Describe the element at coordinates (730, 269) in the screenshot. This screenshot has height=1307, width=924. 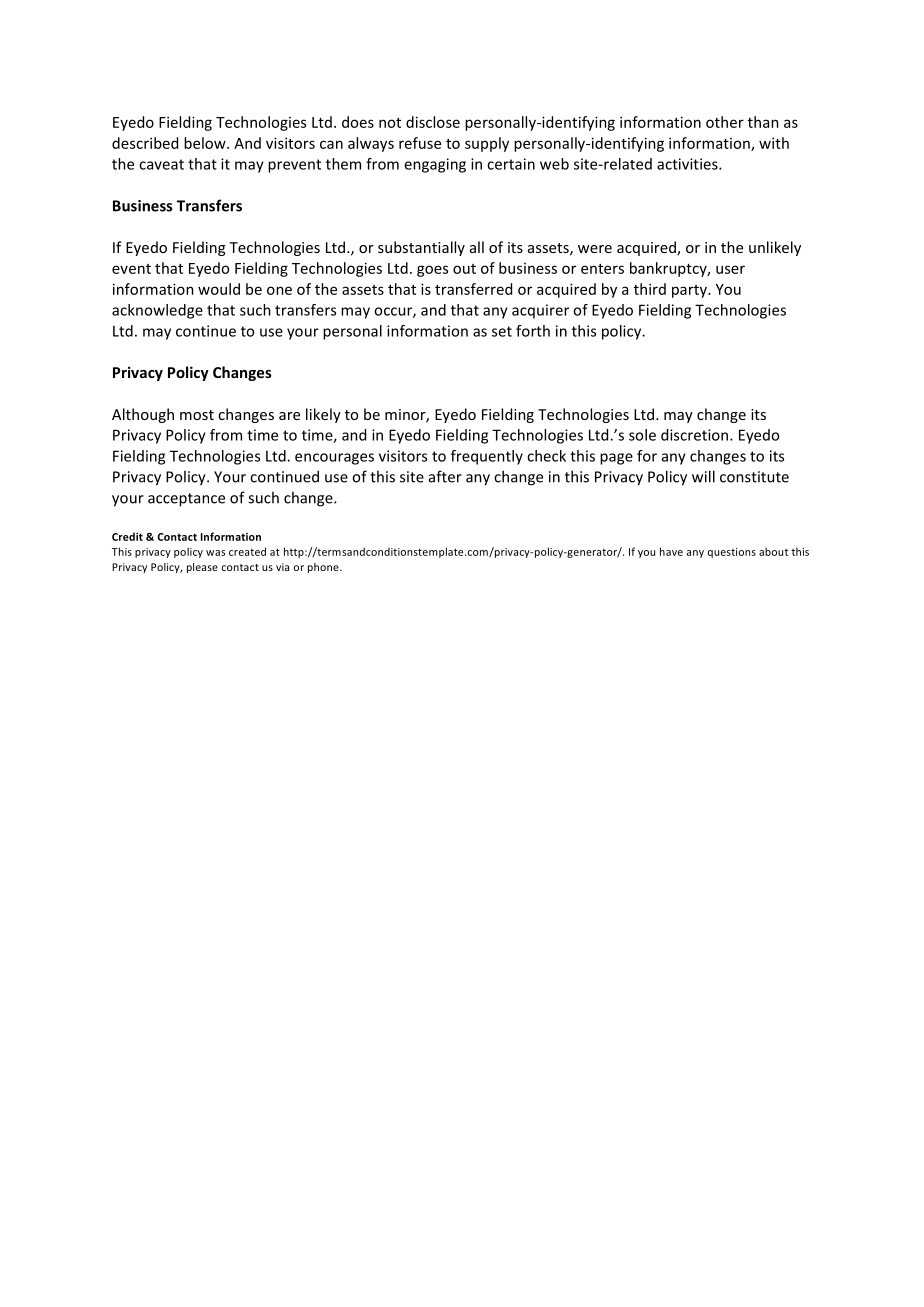
I see `user` at that location.
